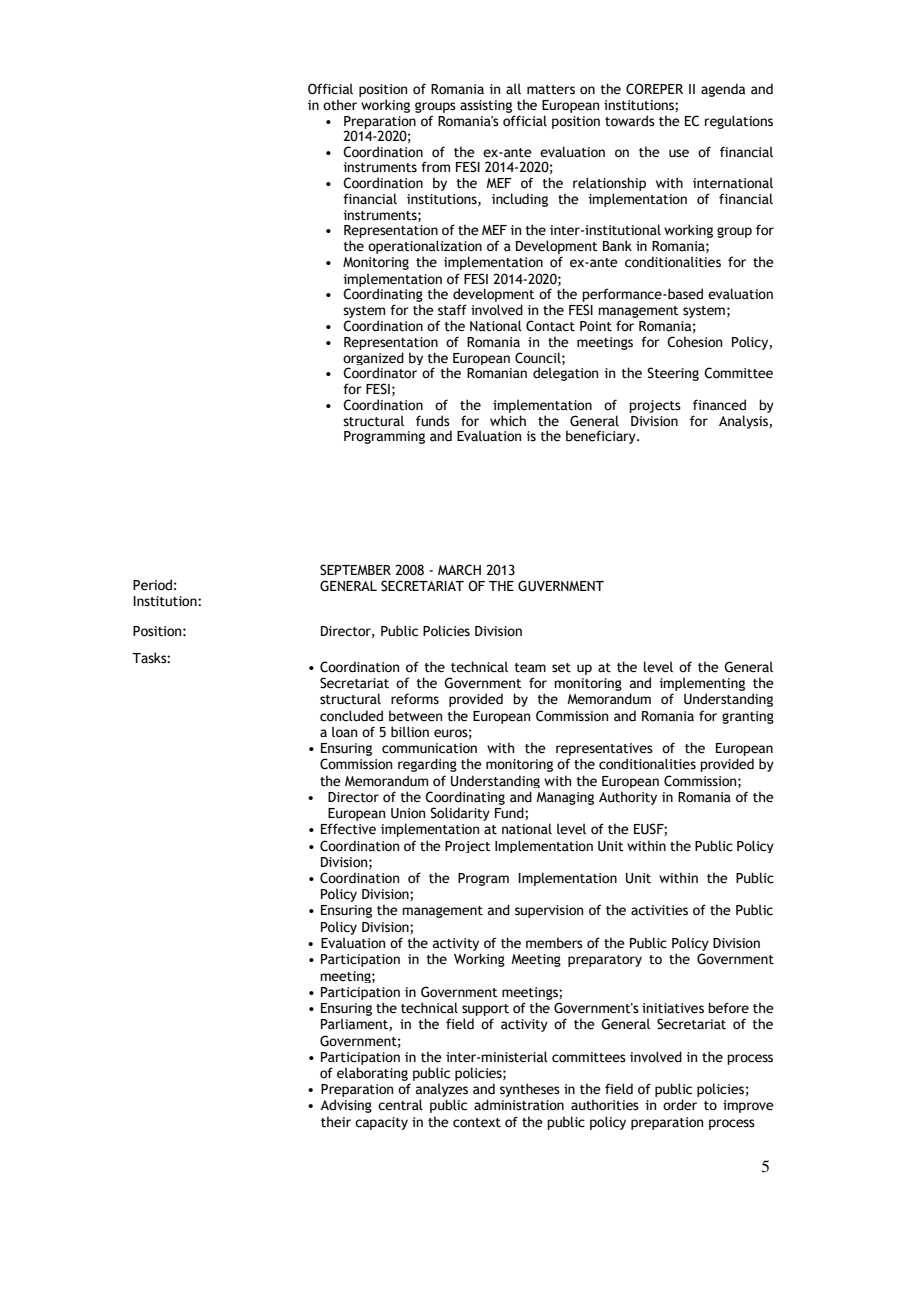 The width and height of the screenshot is (924, 1309). What do you see at coordinates (152, 585) in the screenshot?
I see `Period` at bounding box center [152, 585].
